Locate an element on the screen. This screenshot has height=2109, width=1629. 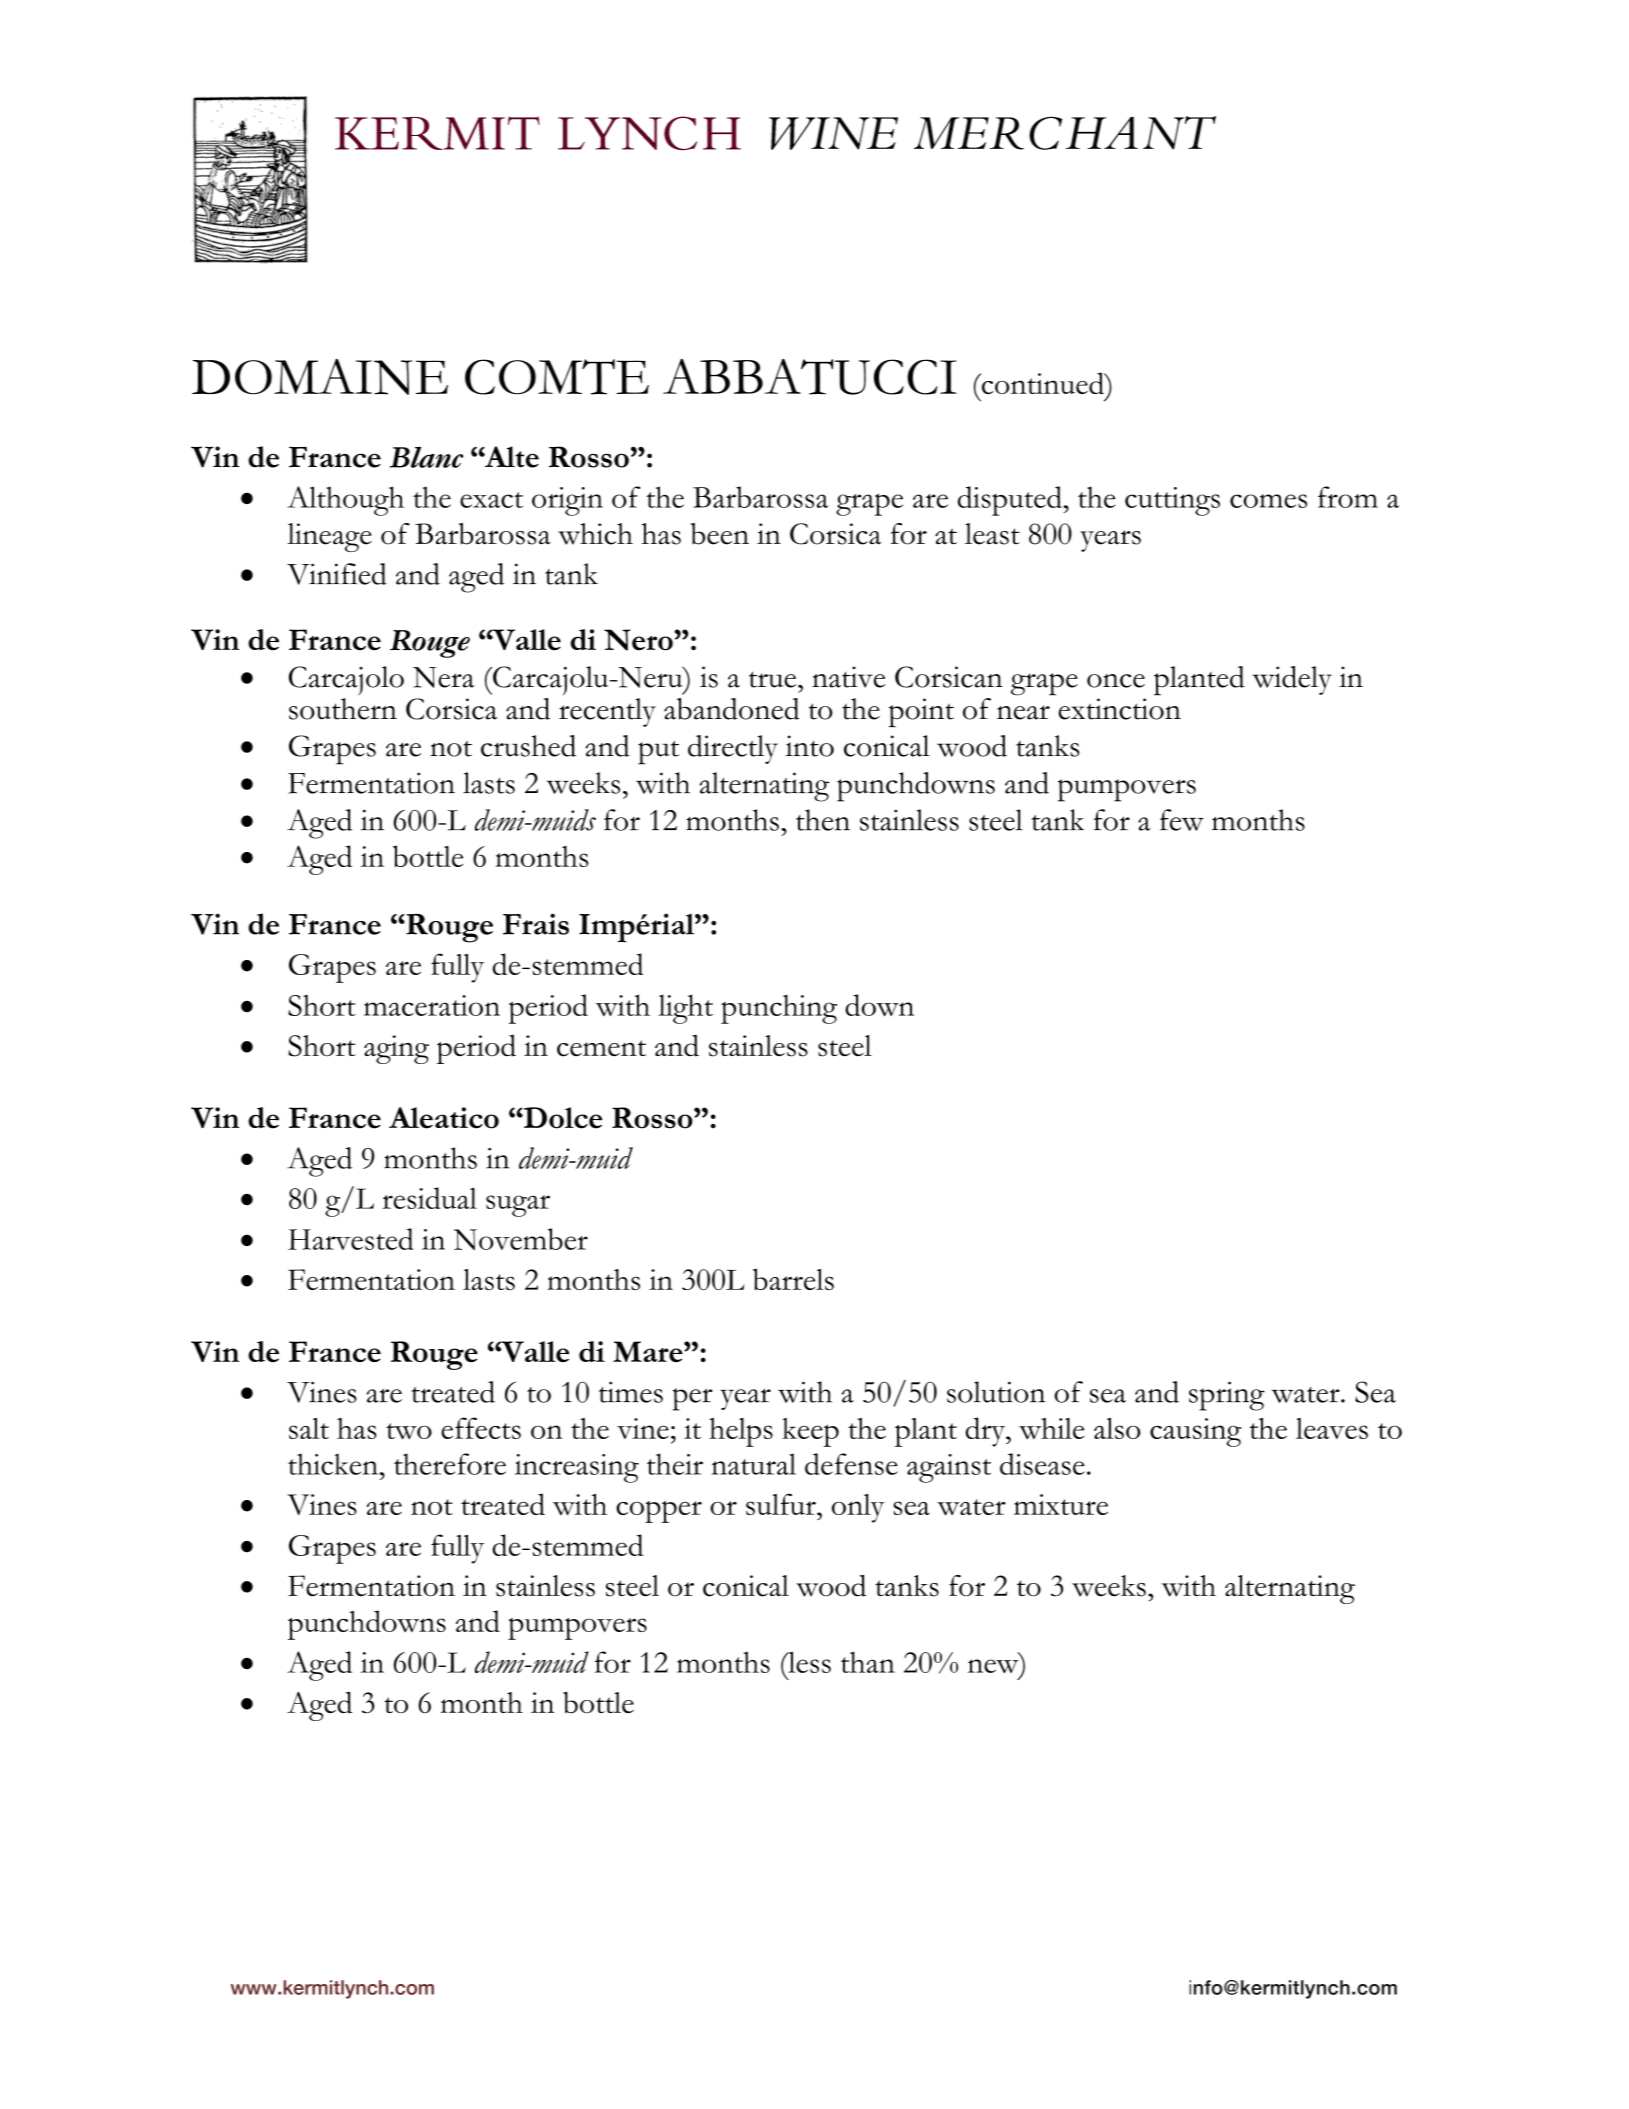
punching is located at coordinates (779, 1009).
